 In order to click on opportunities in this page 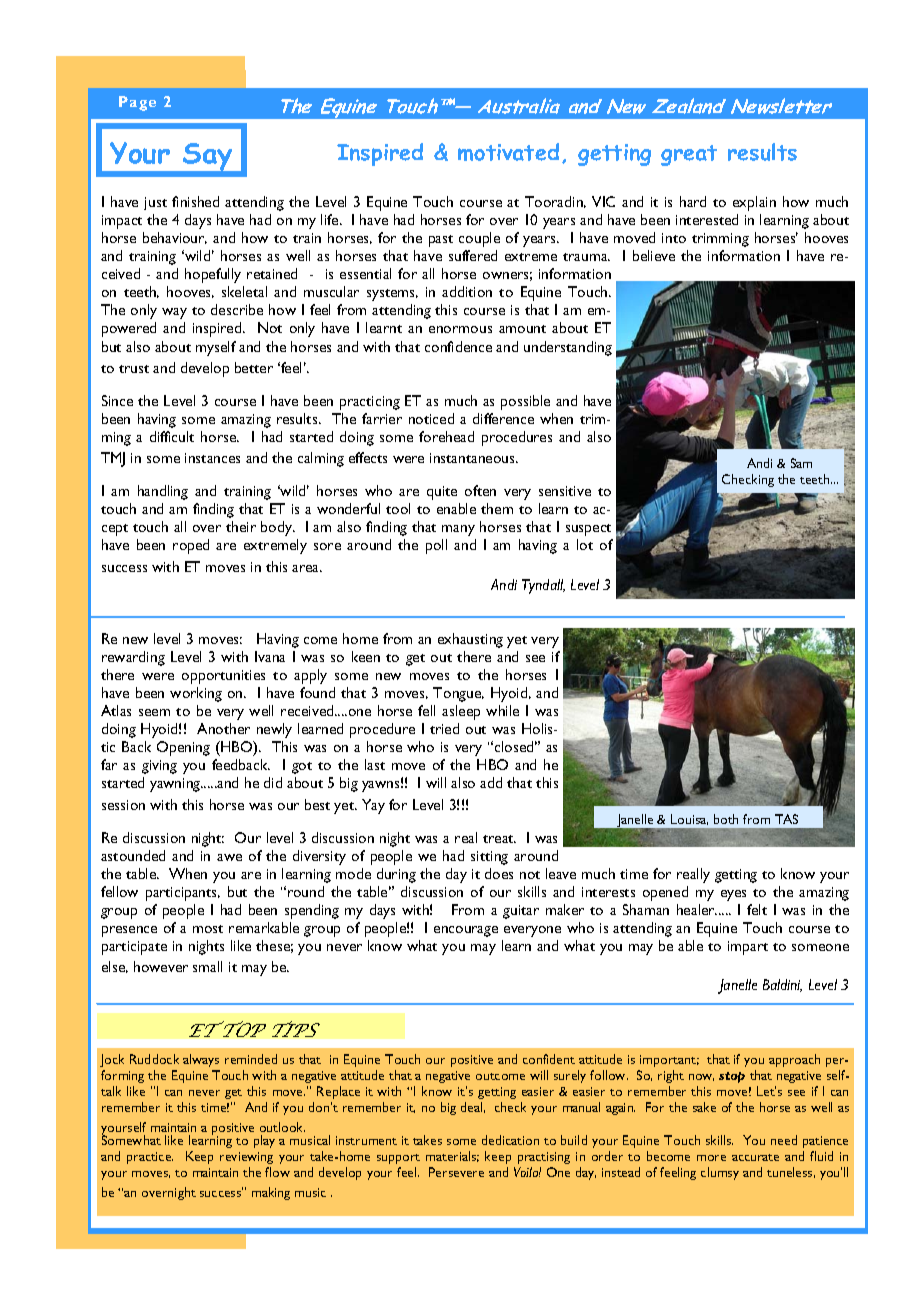, I will do `click(223, 677)`.
